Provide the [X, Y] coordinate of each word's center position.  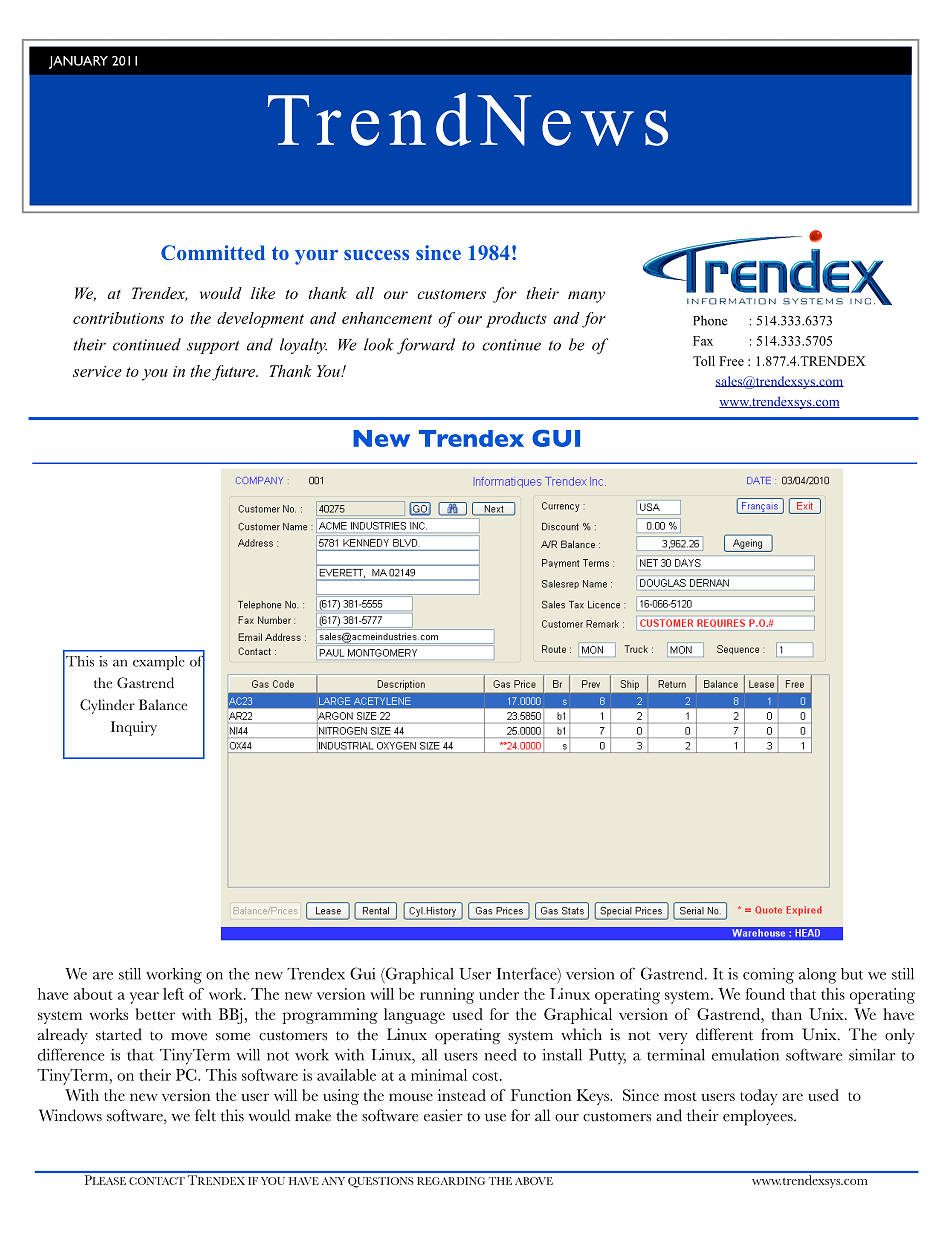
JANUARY [78, 62]
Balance [163, 705]
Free [731, 361]
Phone [710, 320]
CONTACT [157, 1181]
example [159, 663]
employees [759, 1117]
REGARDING [451, 1181]
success [376, 255]
